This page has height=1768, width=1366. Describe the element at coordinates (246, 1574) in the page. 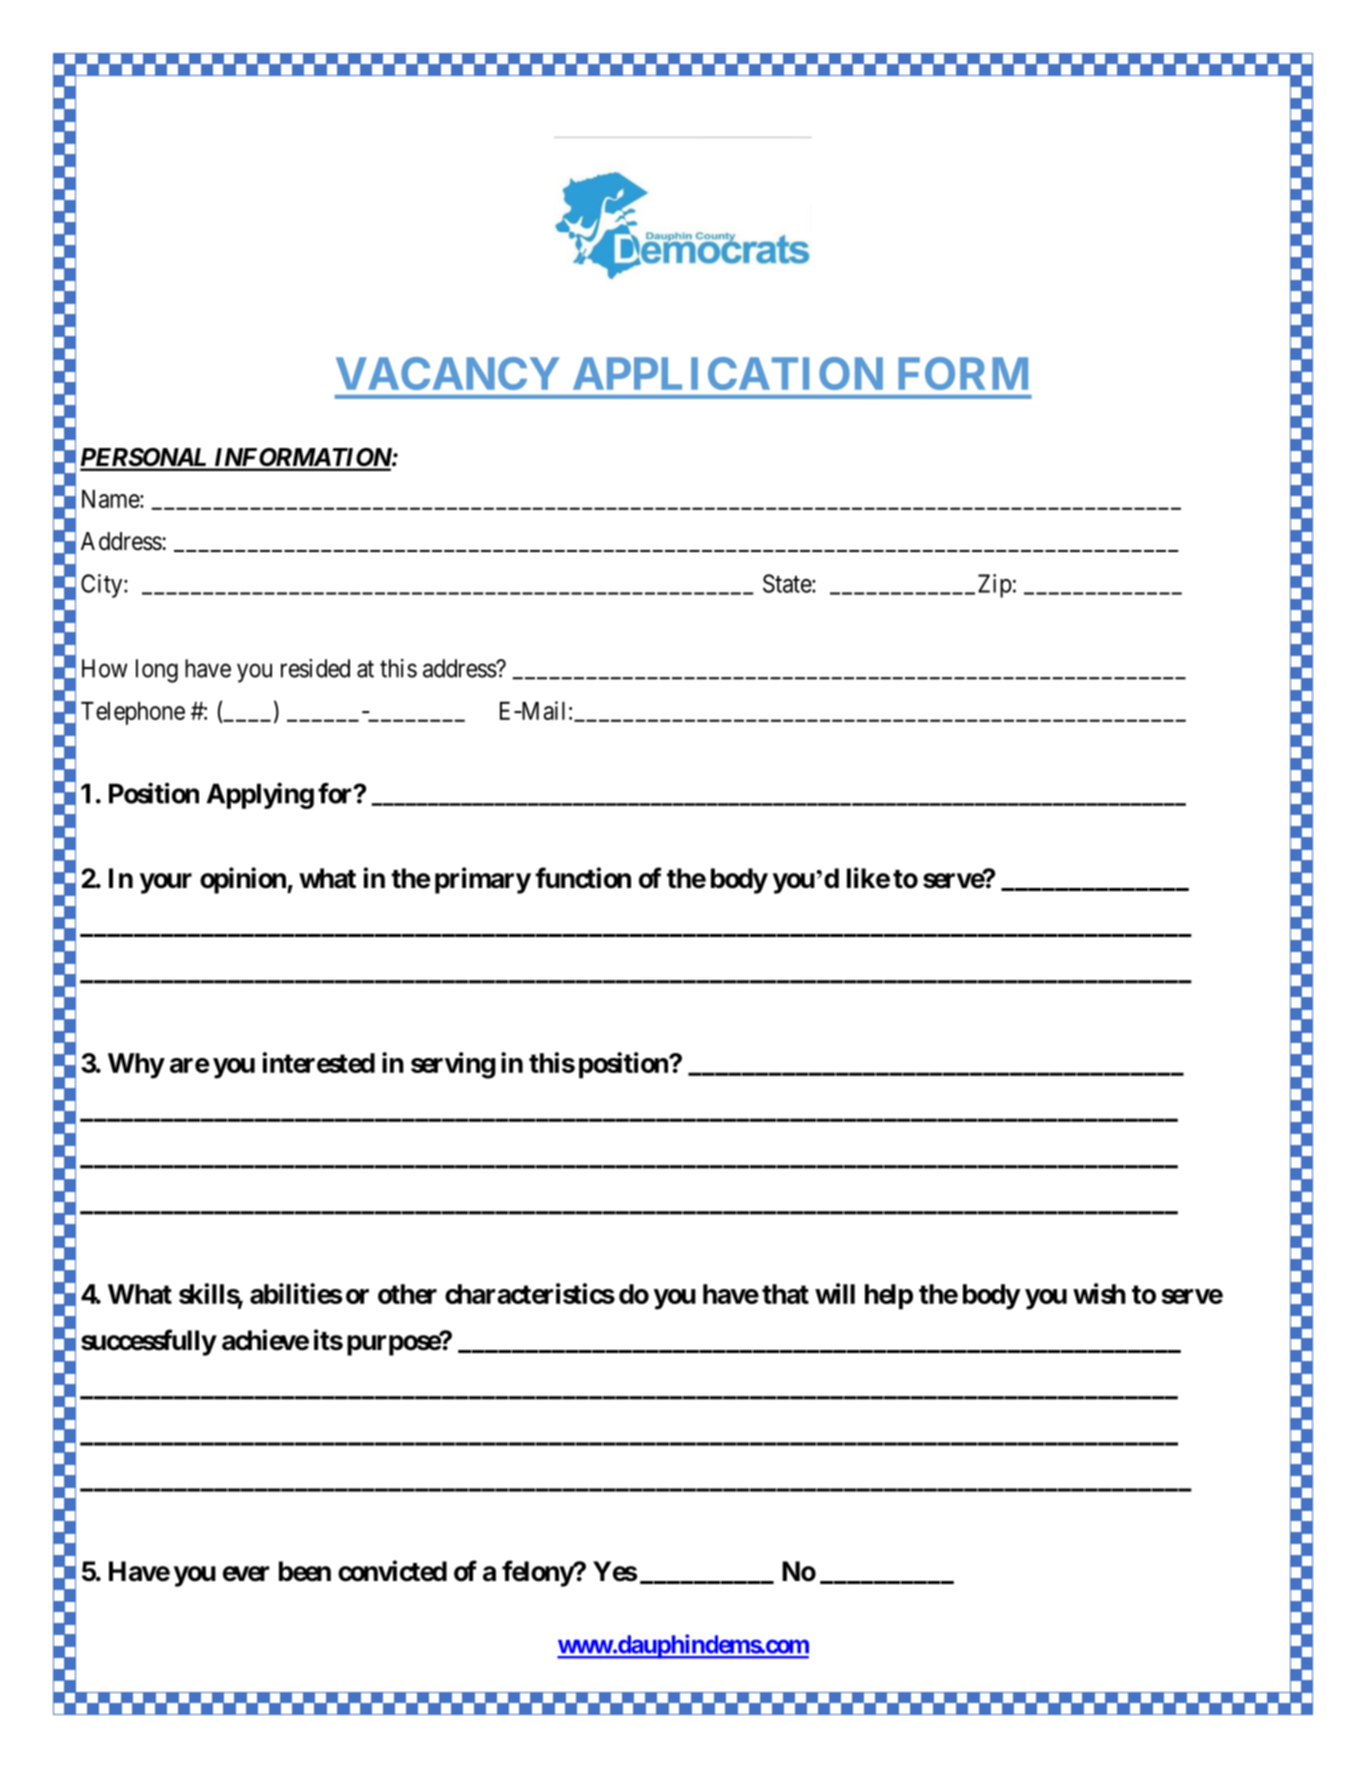

I see `ever` at that location.
